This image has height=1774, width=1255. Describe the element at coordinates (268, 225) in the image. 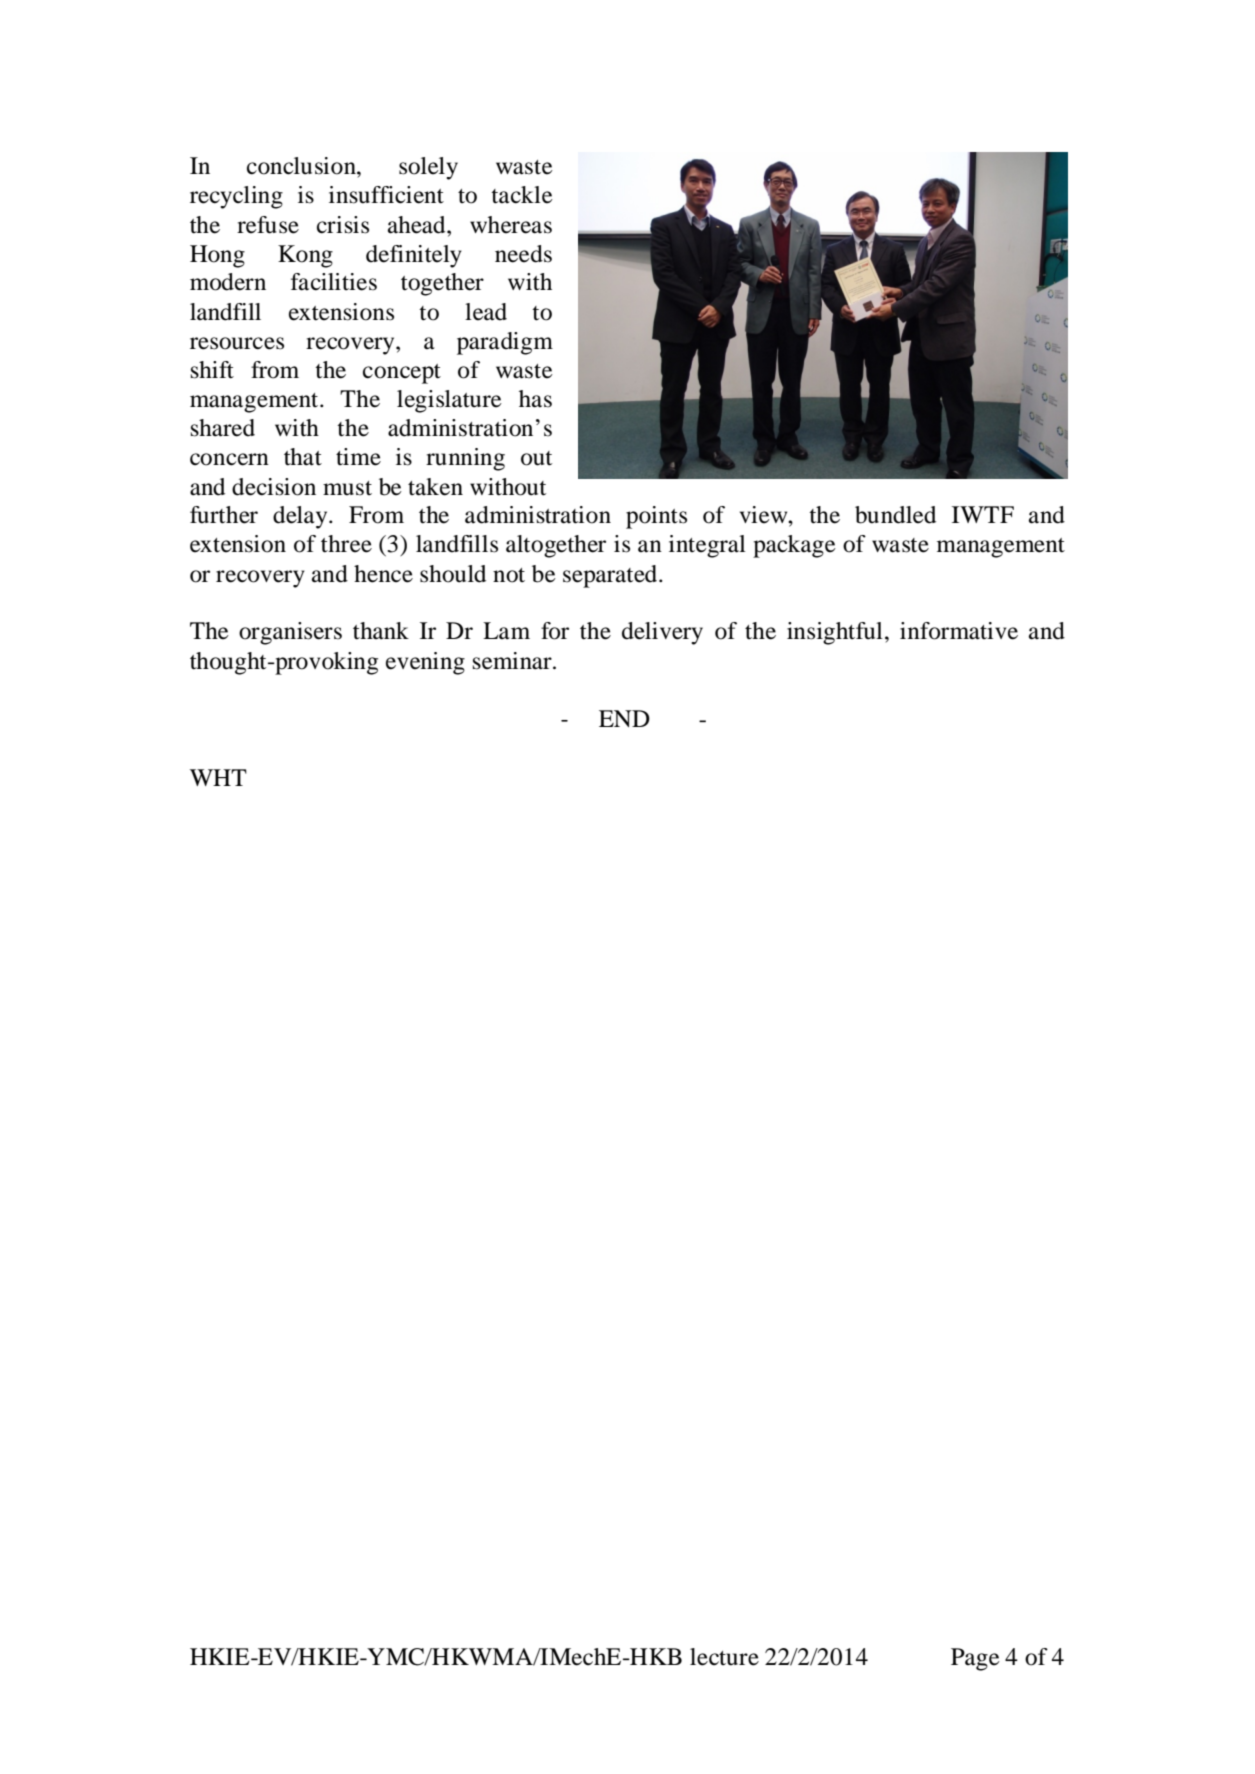

I see `refuse` at that location.
